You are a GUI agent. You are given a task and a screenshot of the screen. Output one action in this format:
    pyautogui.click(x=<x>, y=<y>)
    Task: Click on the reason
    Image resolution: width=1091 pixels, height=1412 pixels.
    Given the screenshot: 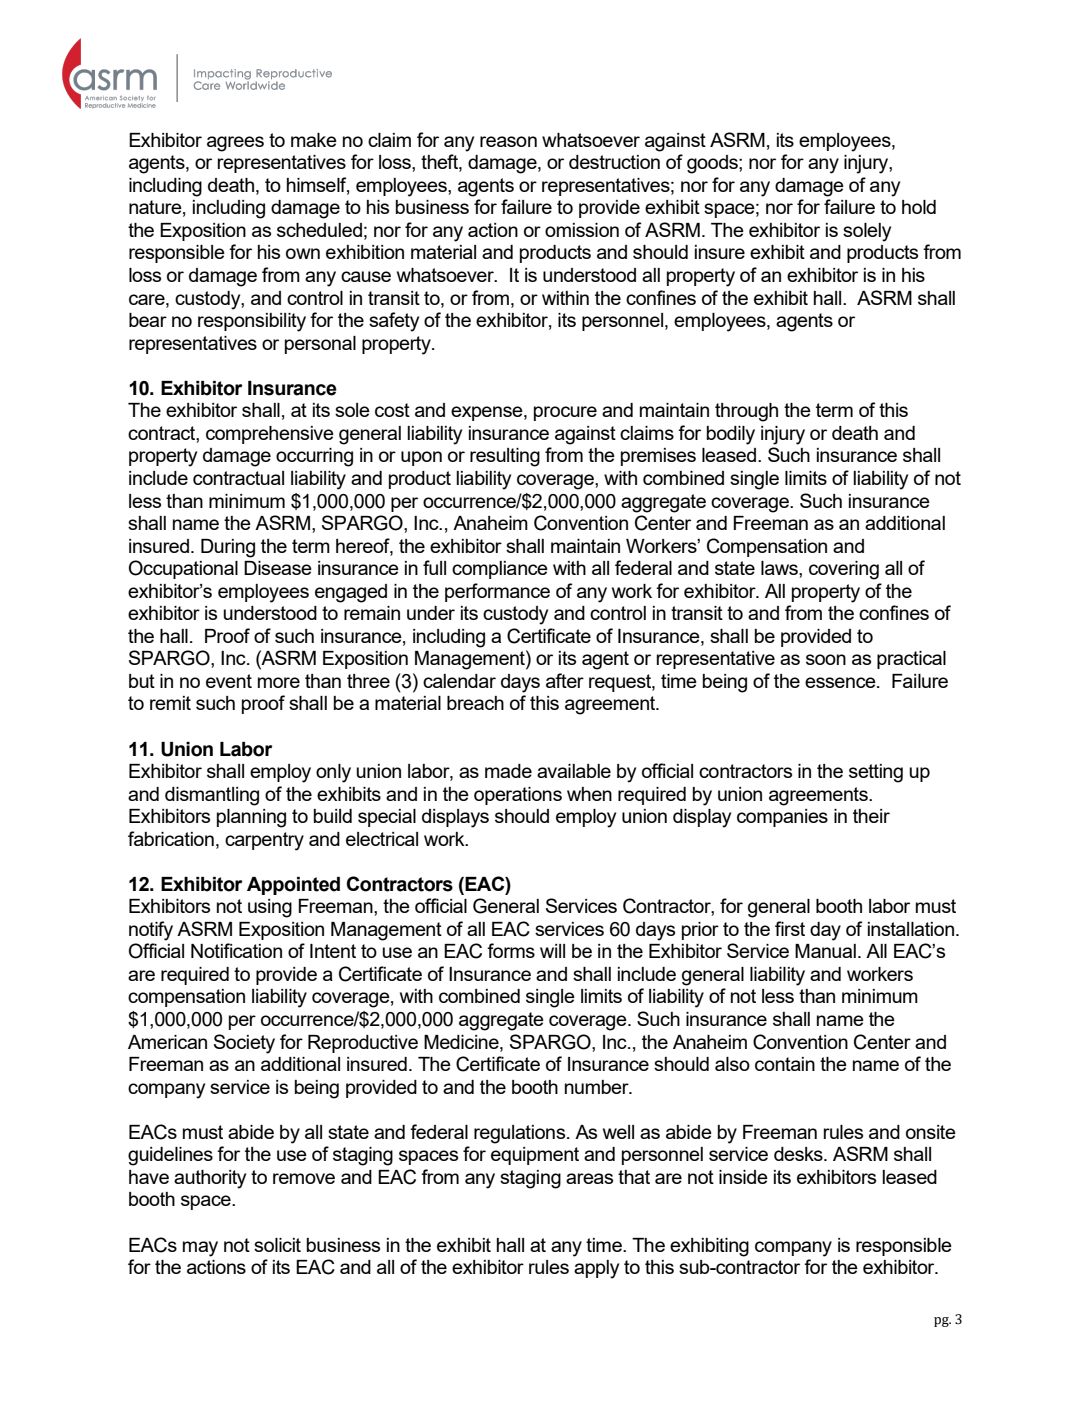 What is the action you would take?
    pyautogui.click(x=508, y=141)
